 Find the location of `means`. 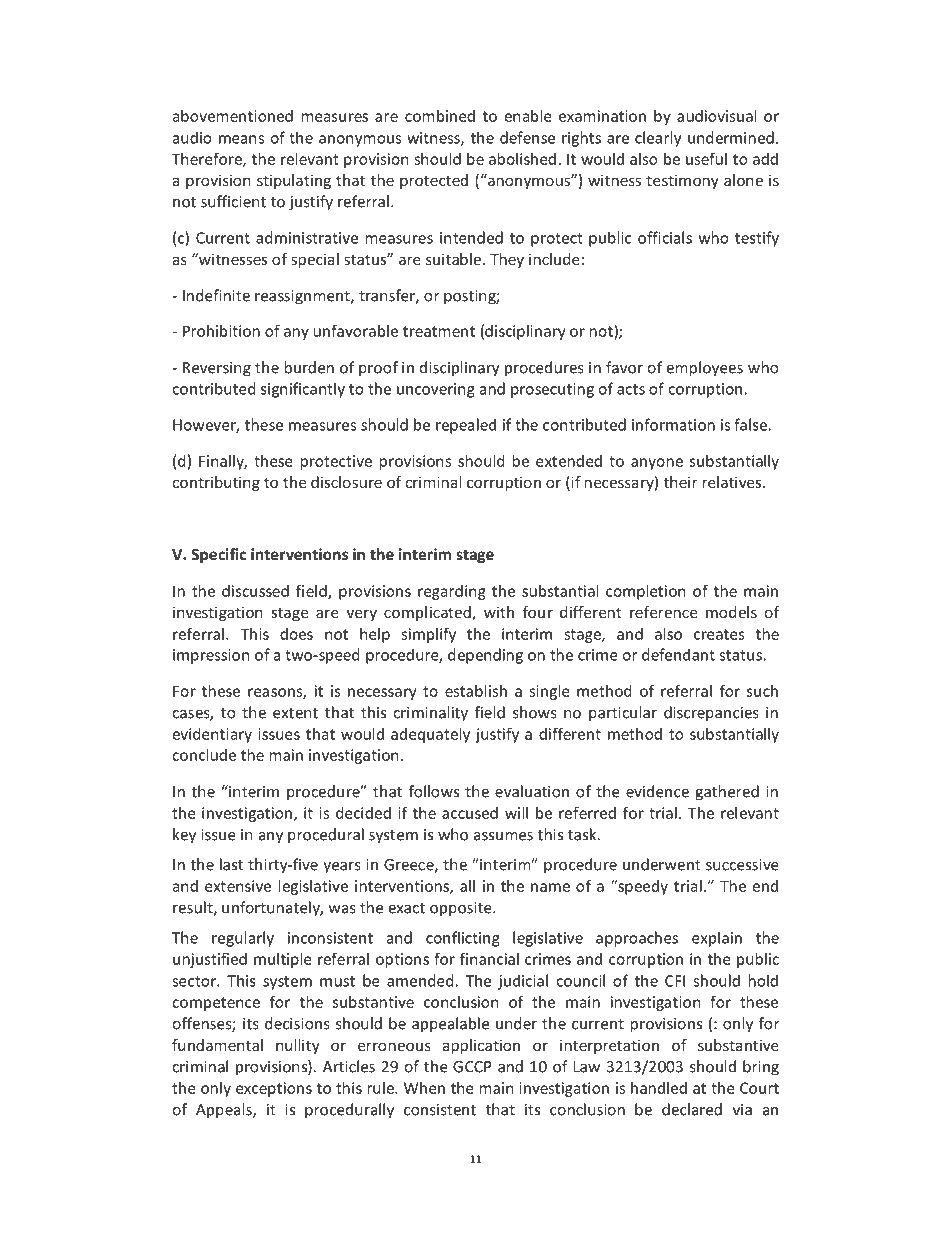

means is located at coordinates (241, 139).
